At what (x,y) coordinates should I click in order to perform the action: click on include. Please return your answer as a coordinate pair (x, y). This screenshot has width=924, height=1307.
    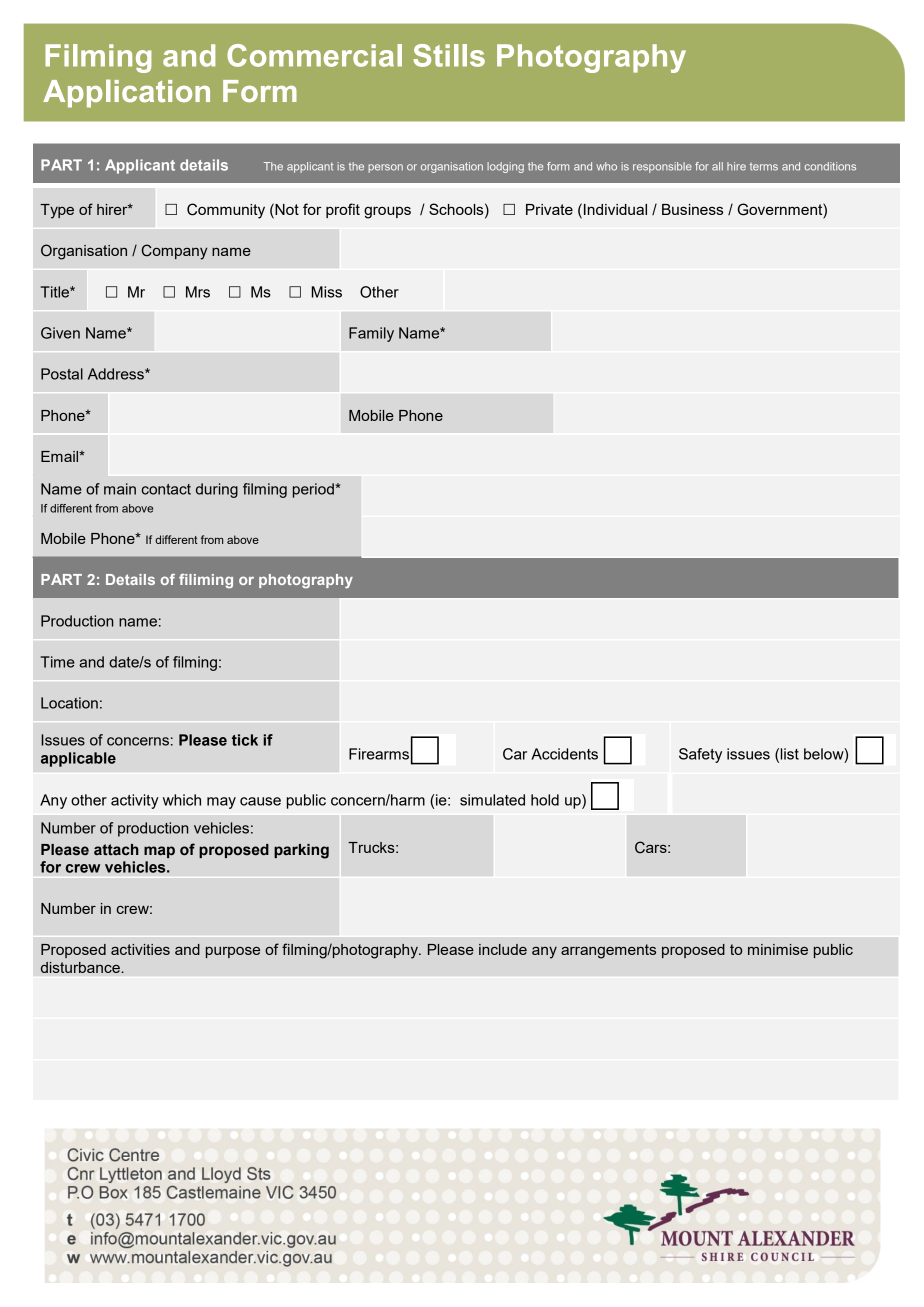
    Looking at the image, I should click on (503, 949).
